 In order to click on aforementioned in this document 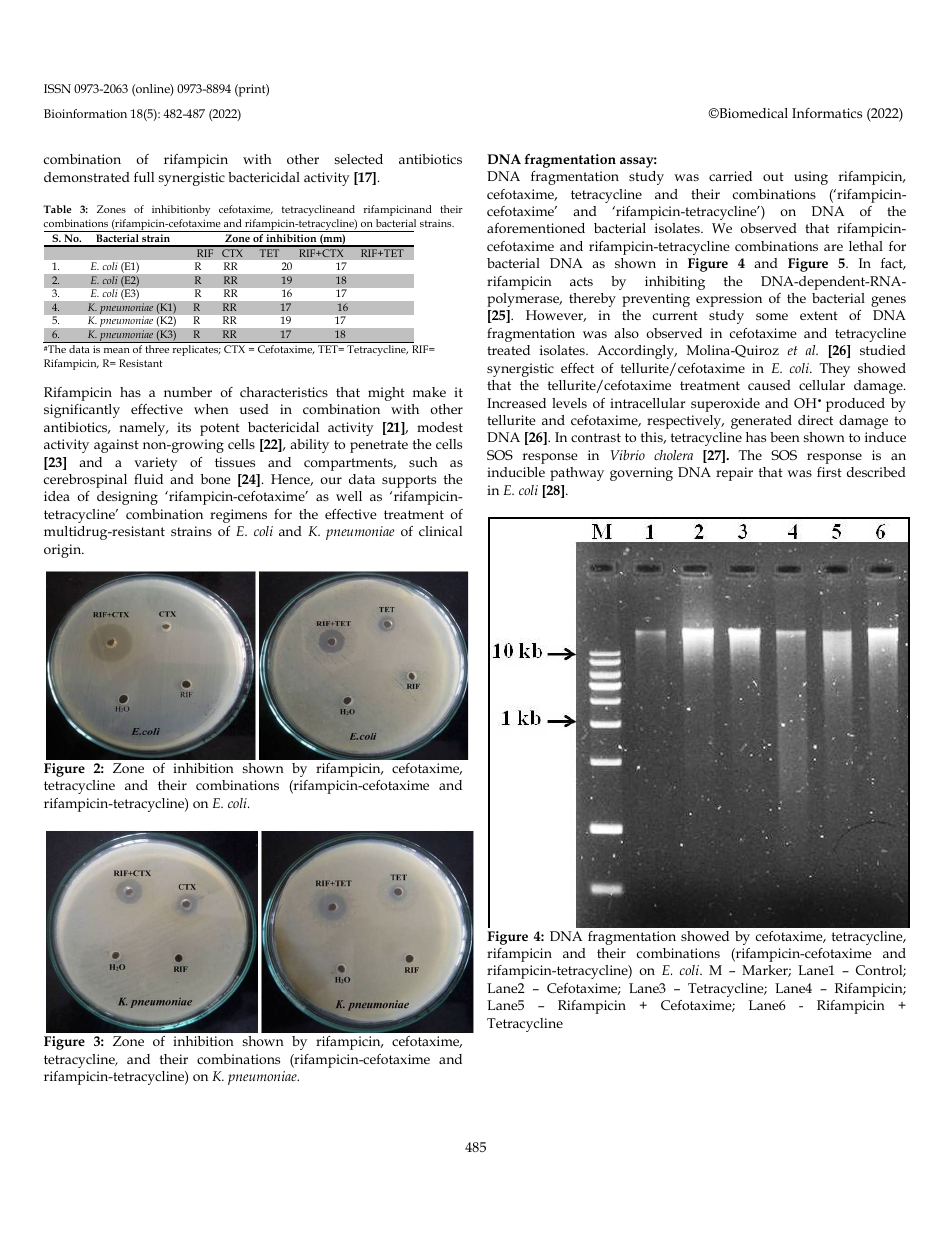, I will do `click(536, 228)`.
